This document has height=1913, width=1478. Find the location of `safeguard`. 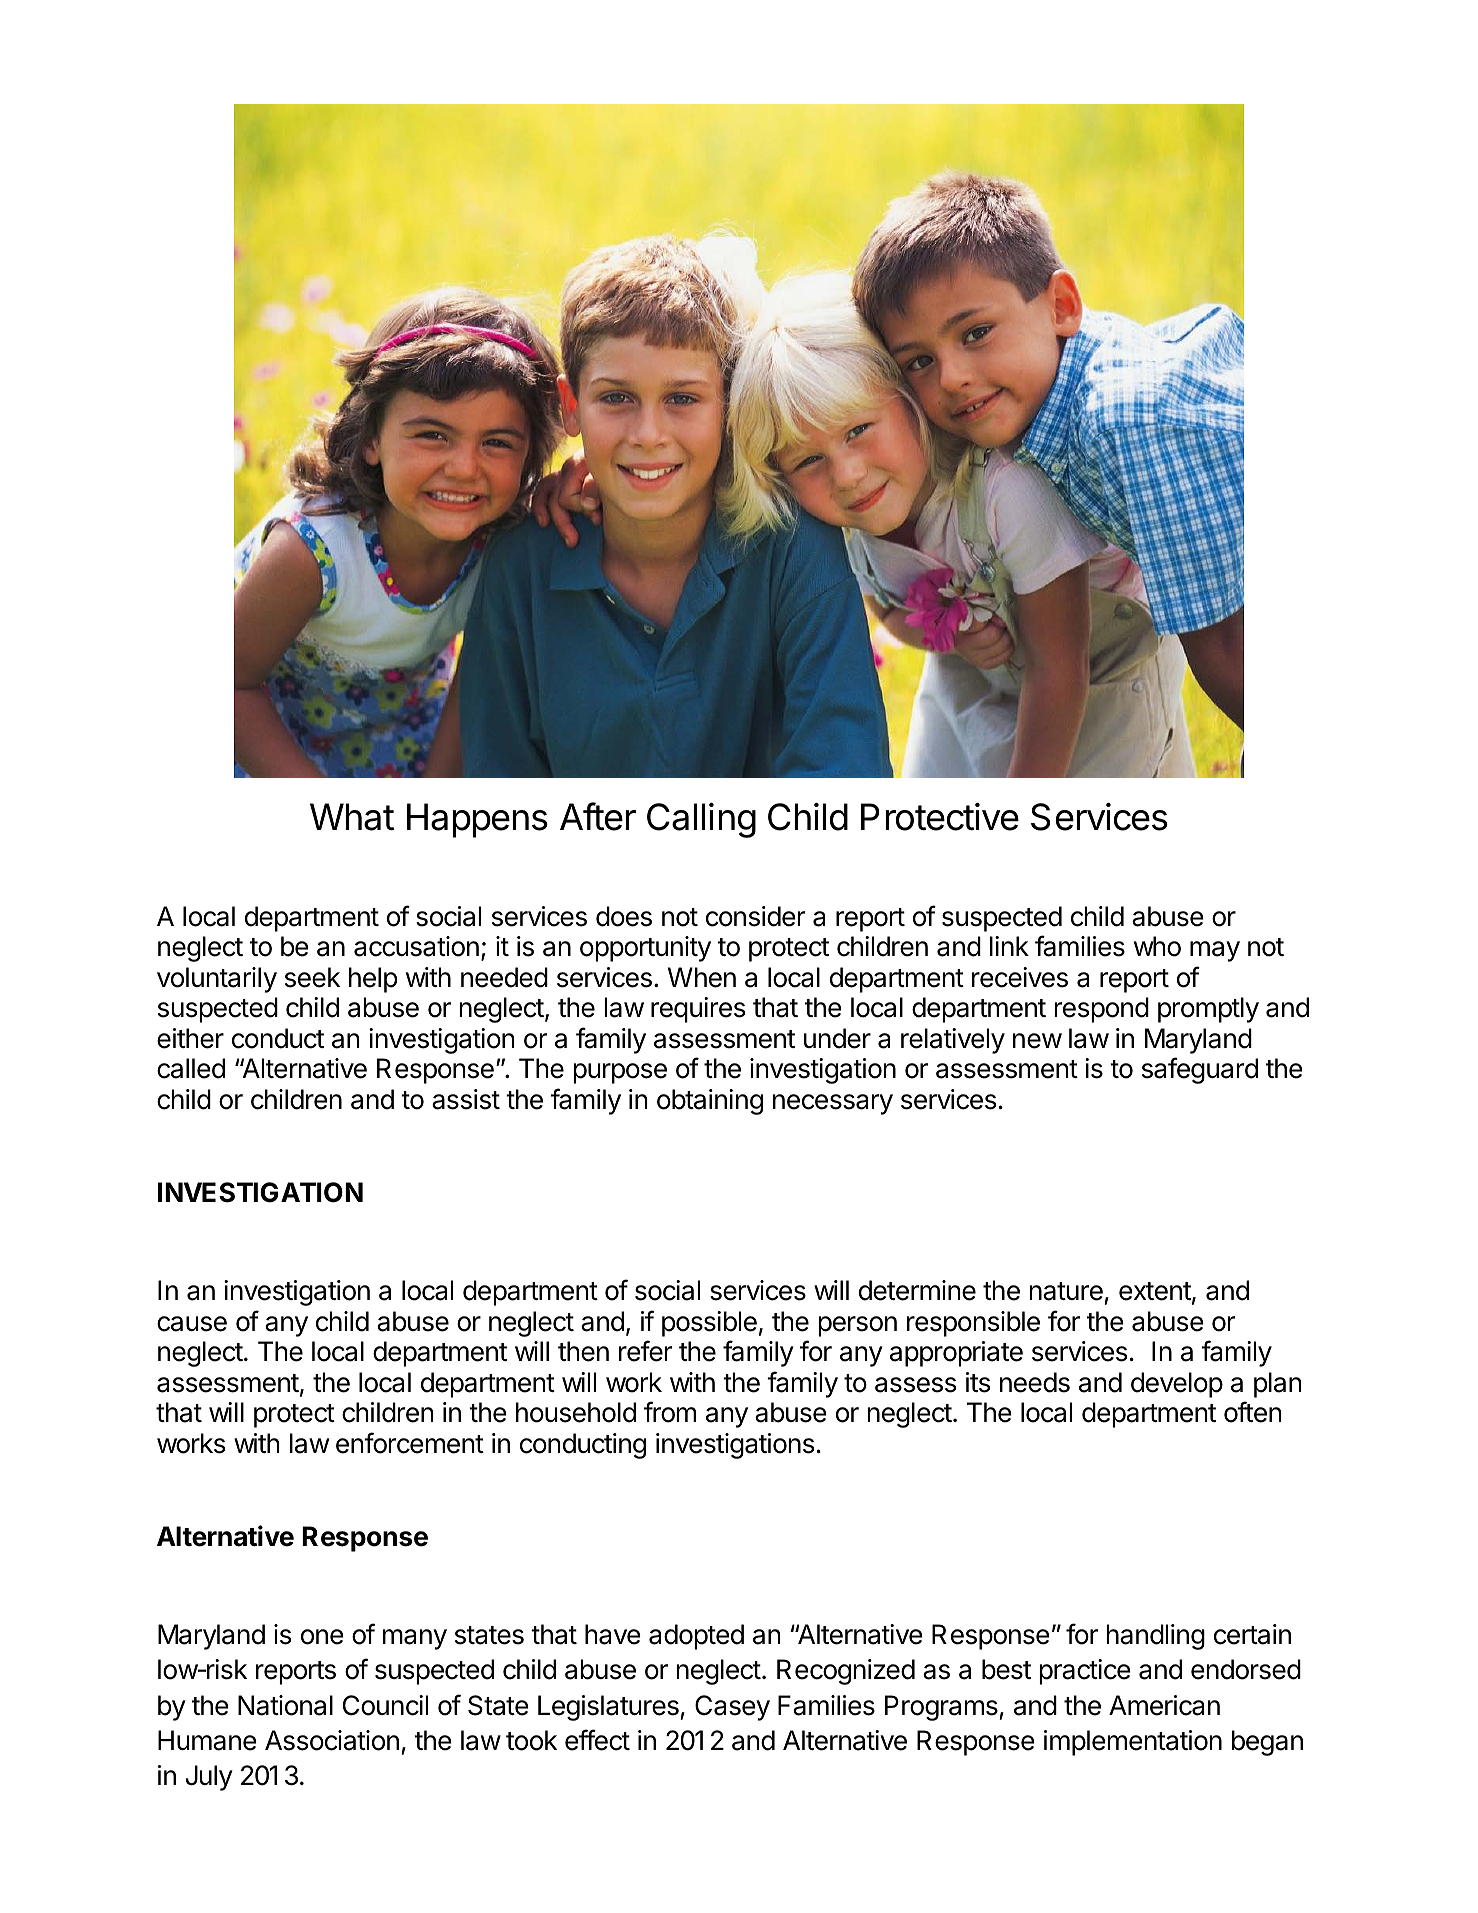

safeguard is located at coordinates (1200, 1070).
